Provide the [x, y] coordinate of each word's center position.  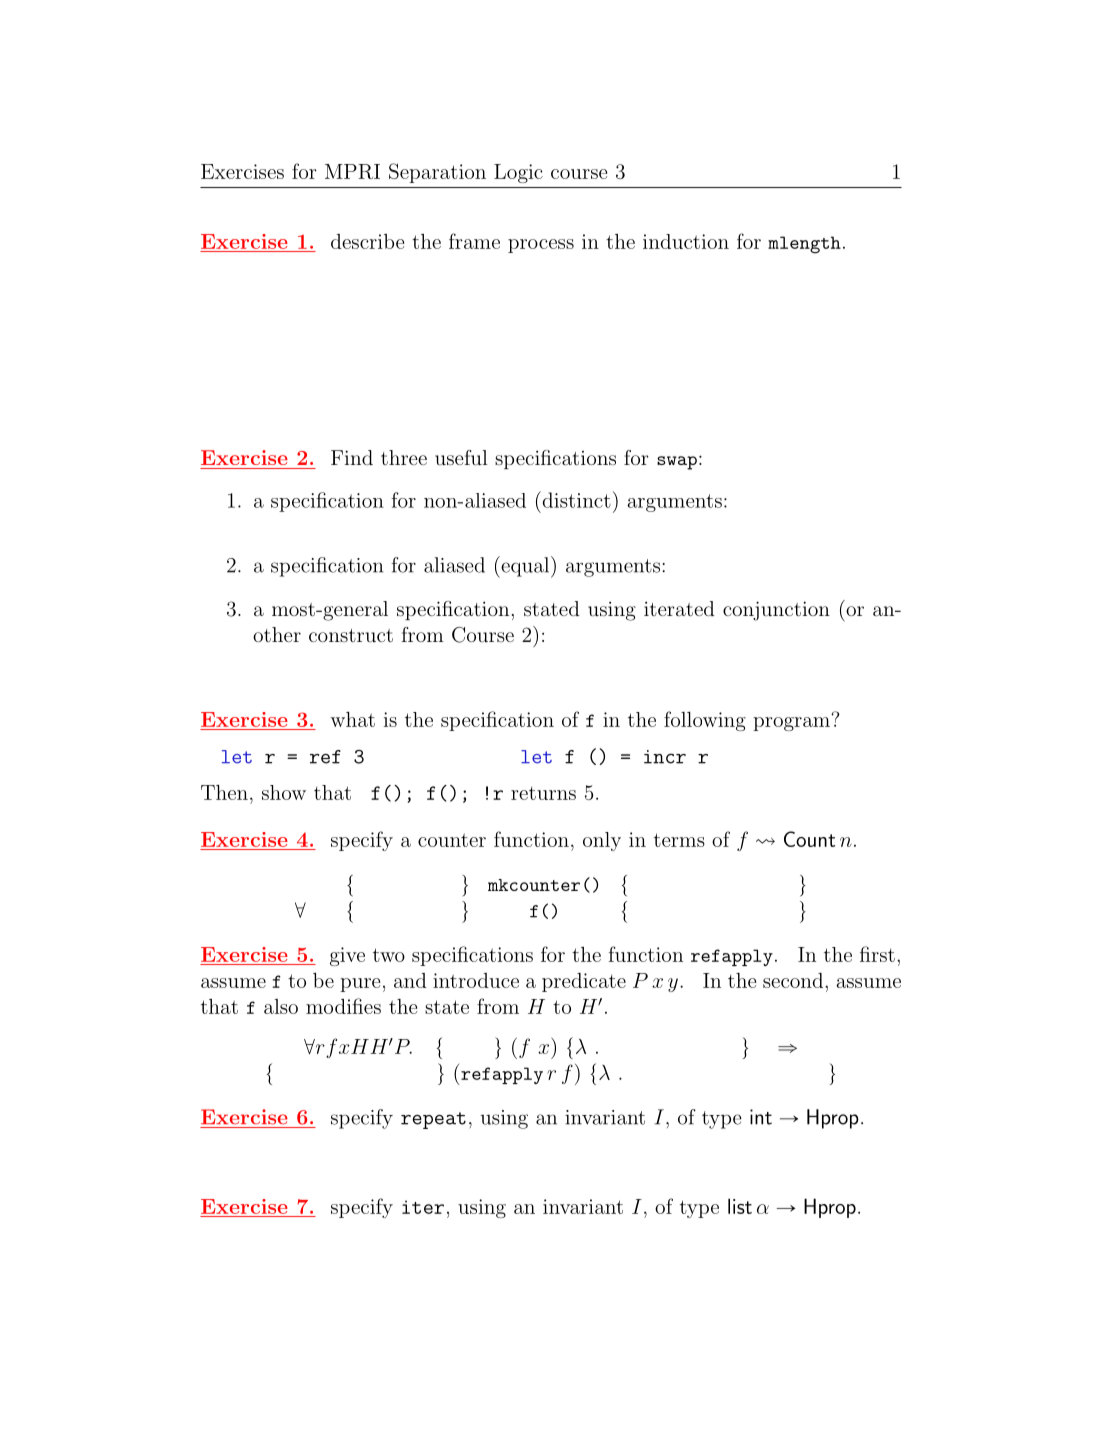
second [794, 980]
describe [367, 241]
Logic [518, 173]
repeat [433, 1120]
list [740, 1206]
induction [686, 241]
